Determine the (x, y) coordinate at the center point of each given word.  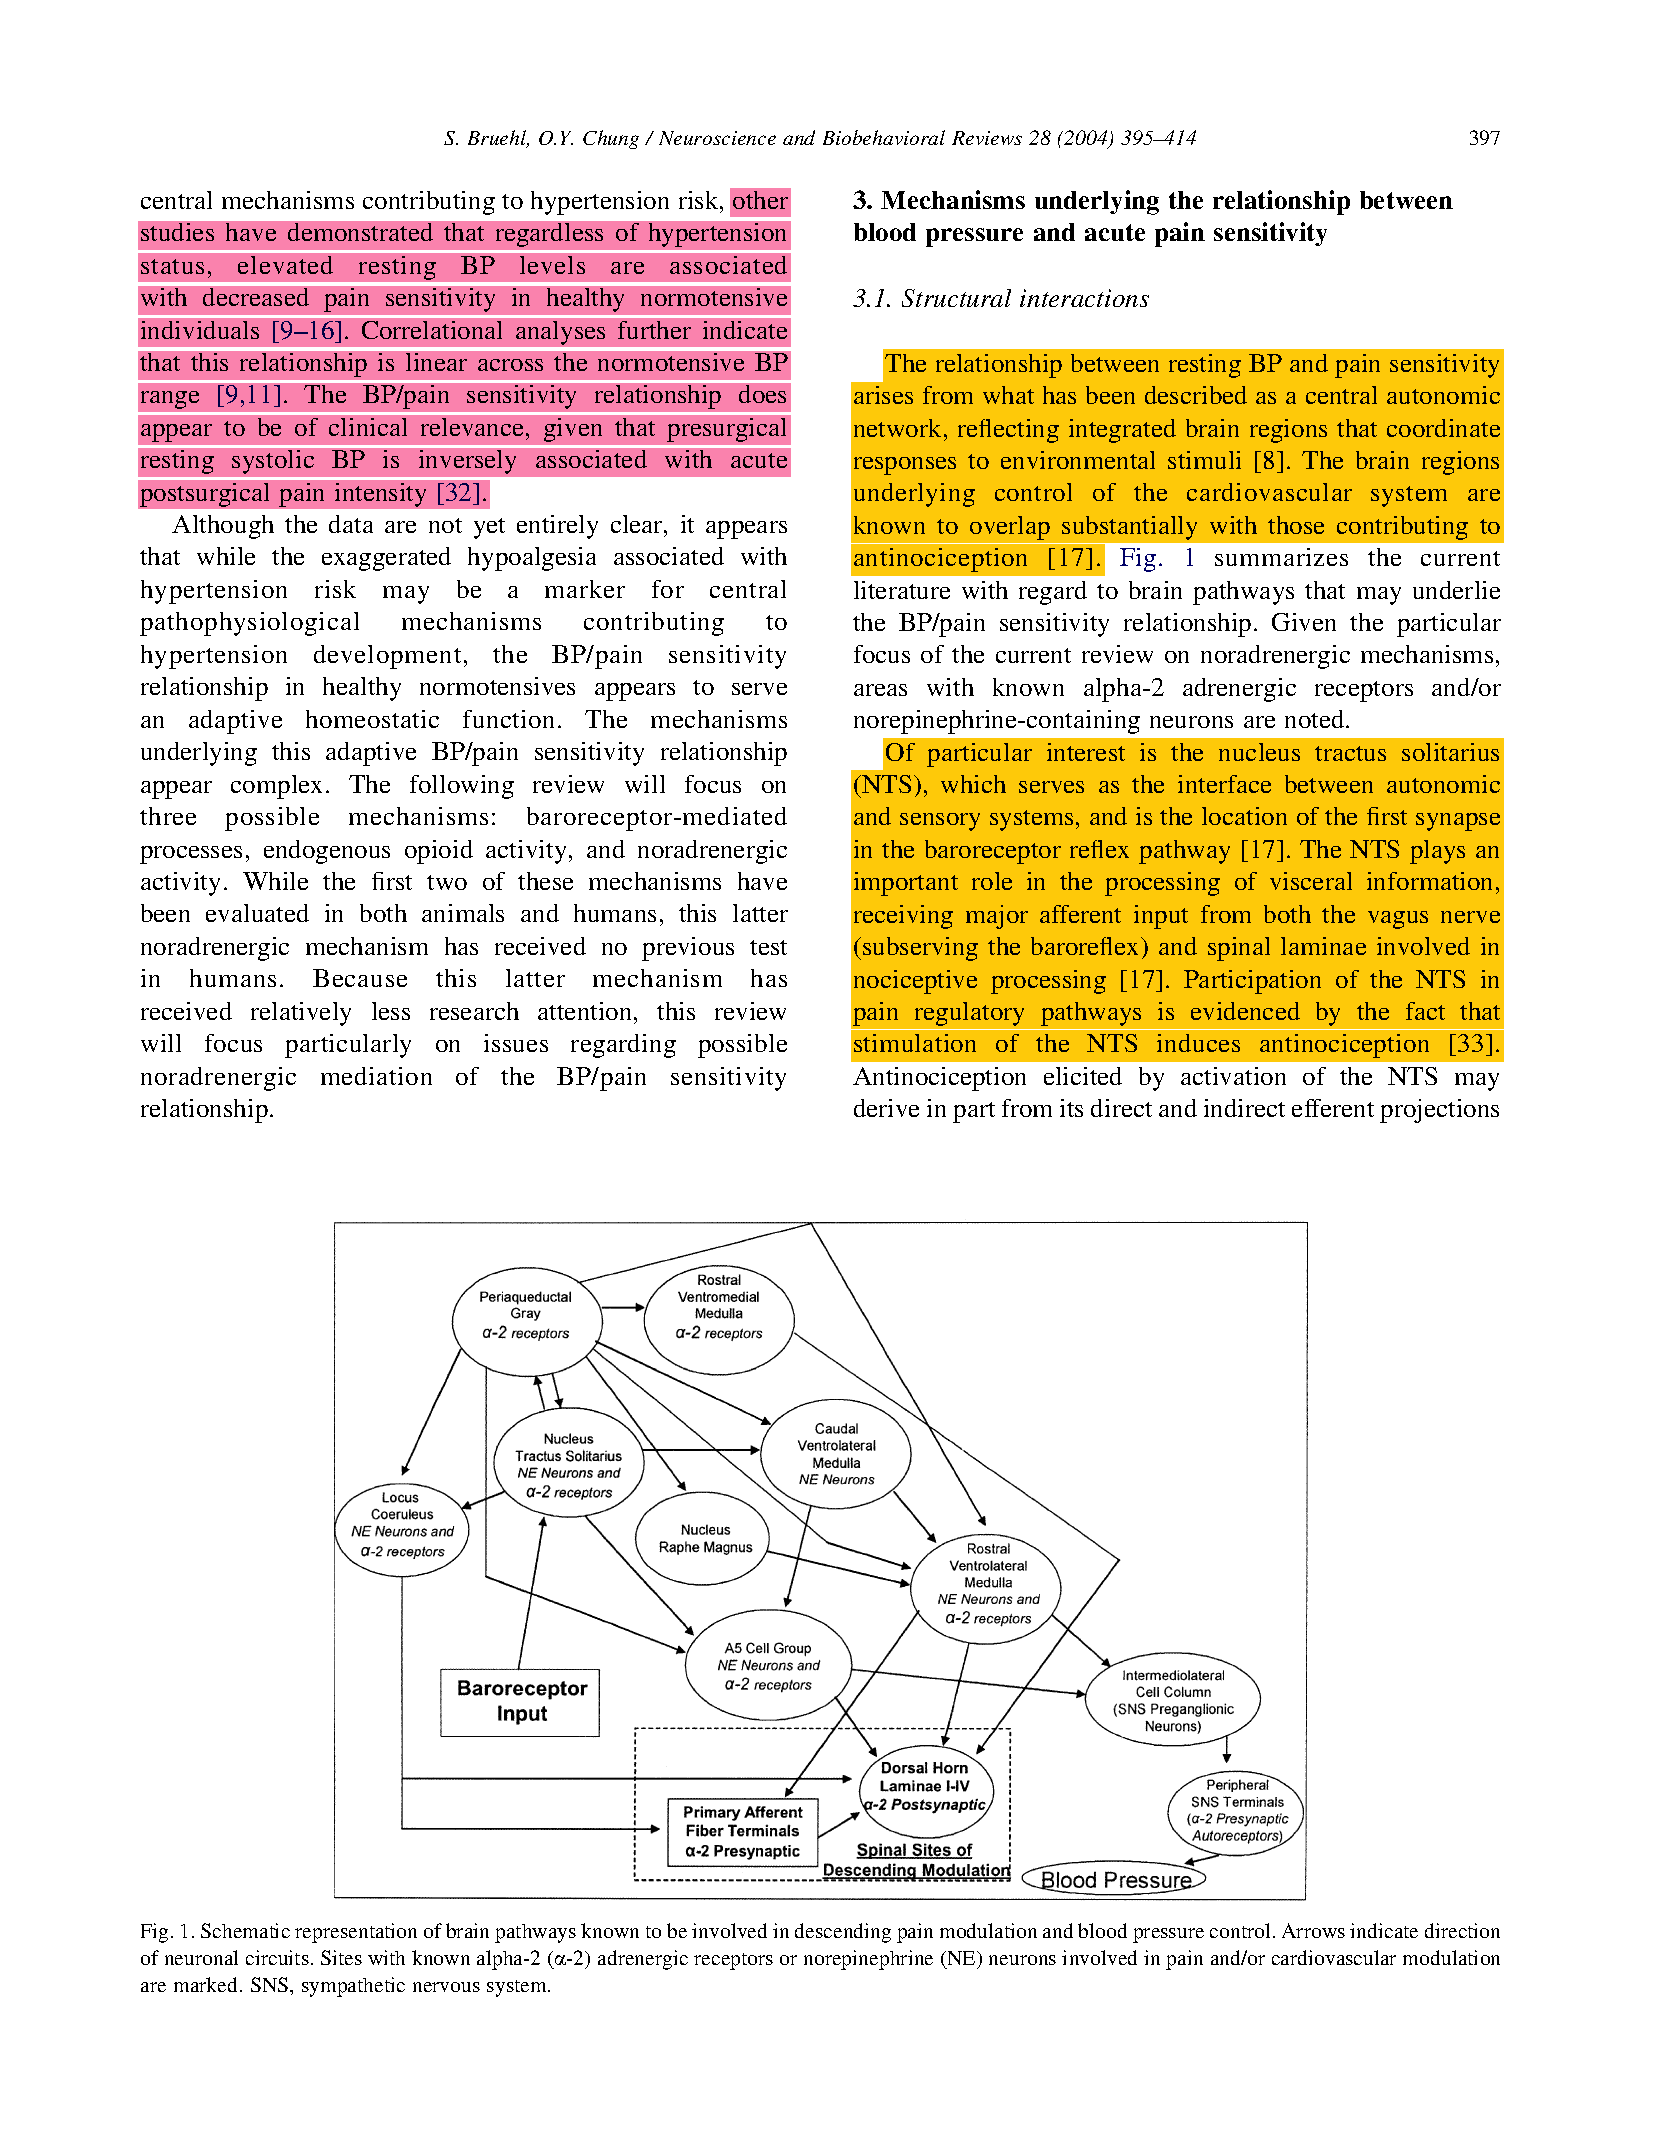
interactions (1084, 298)
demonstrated (360, 232)
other (760, 200)
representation (356, 1933)
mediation (376, 1076)
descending (843, 1933)
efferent (1333, 1108)
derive (886, 1108)
